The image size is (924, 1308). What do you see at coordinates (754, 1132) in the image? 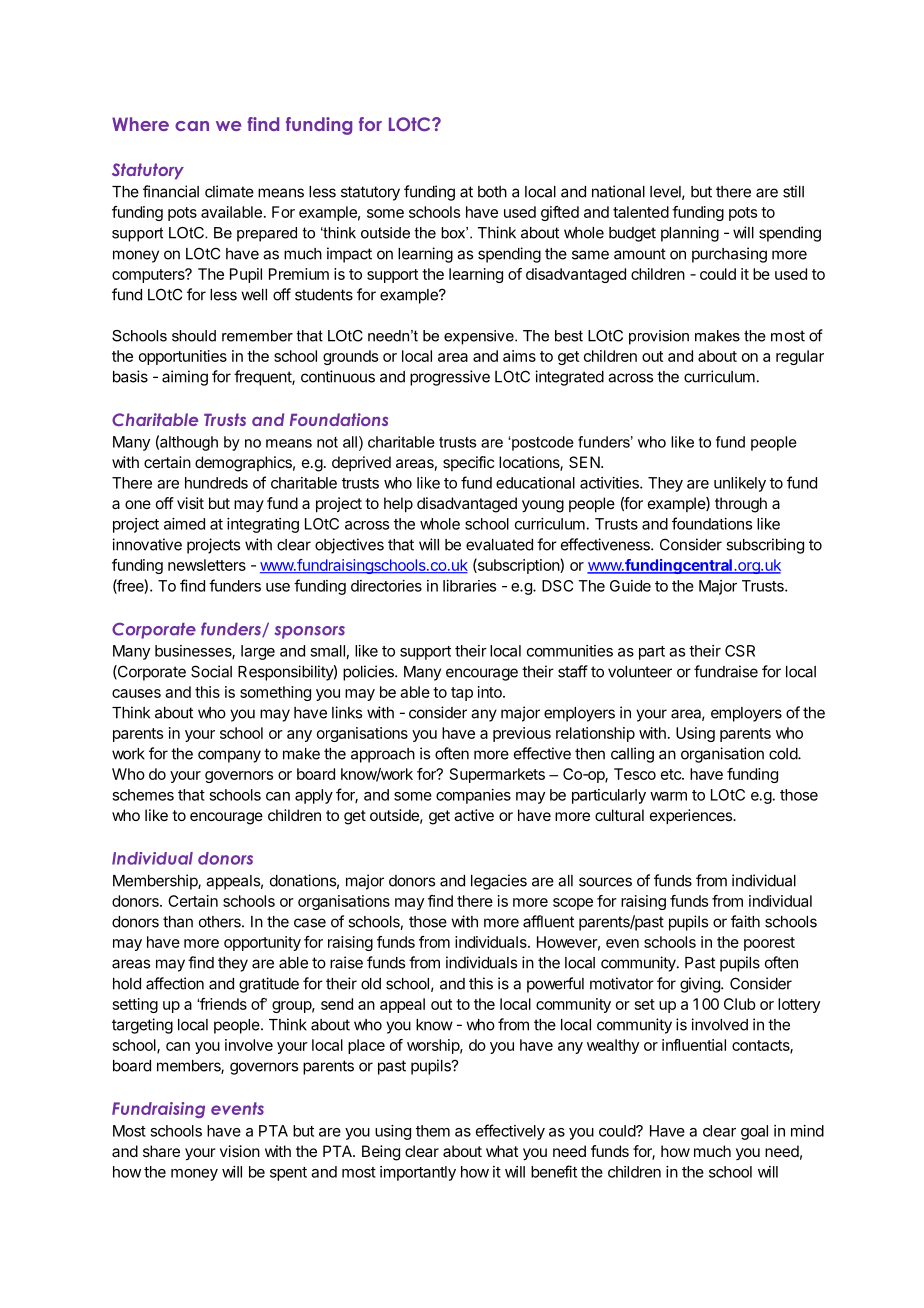
I see `goal` at bounding box center [754, 1132].
